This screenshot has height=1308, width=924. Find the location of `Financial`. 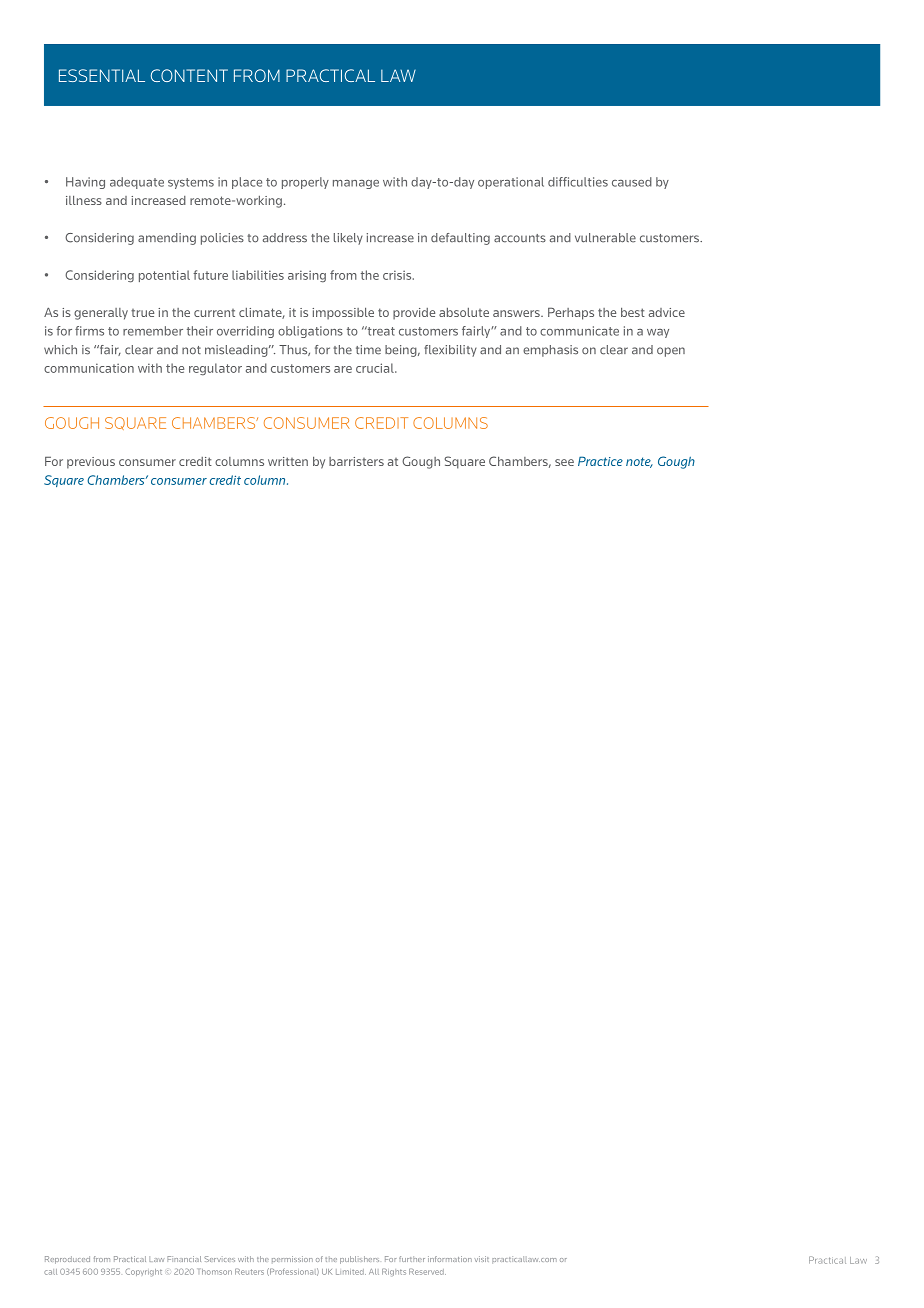

Financial is located at coordinates (184, 1259).
